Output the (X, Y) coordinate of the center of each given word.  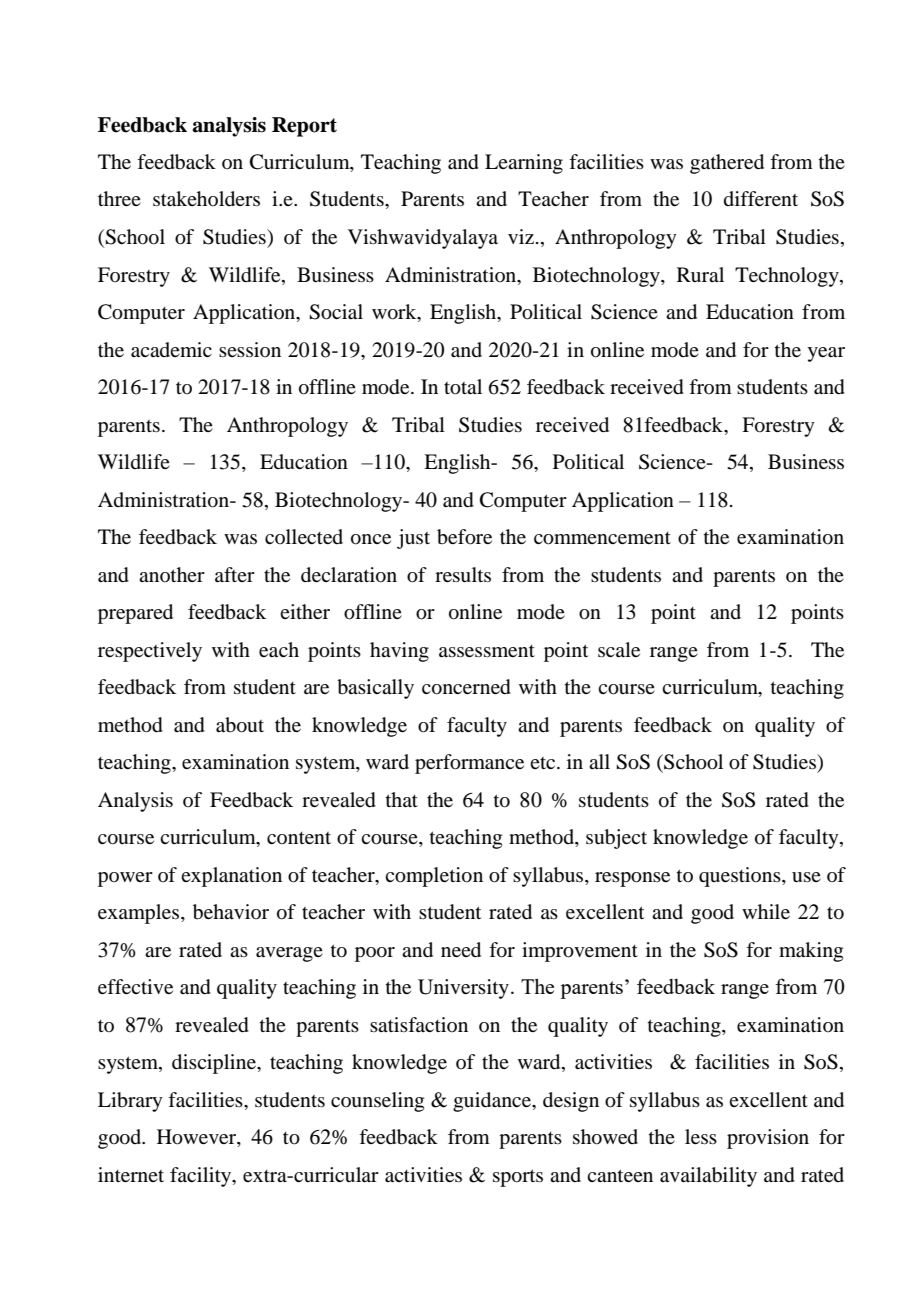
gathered (727, 164)
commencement (602, 538)
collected (304, 536)
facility (202, 1177)
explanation (231, 877)
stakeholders (206, 199)
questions (741, 877)
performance (469, 764)
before (464, 537)
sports (518, 1178)
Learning (524, 164)
